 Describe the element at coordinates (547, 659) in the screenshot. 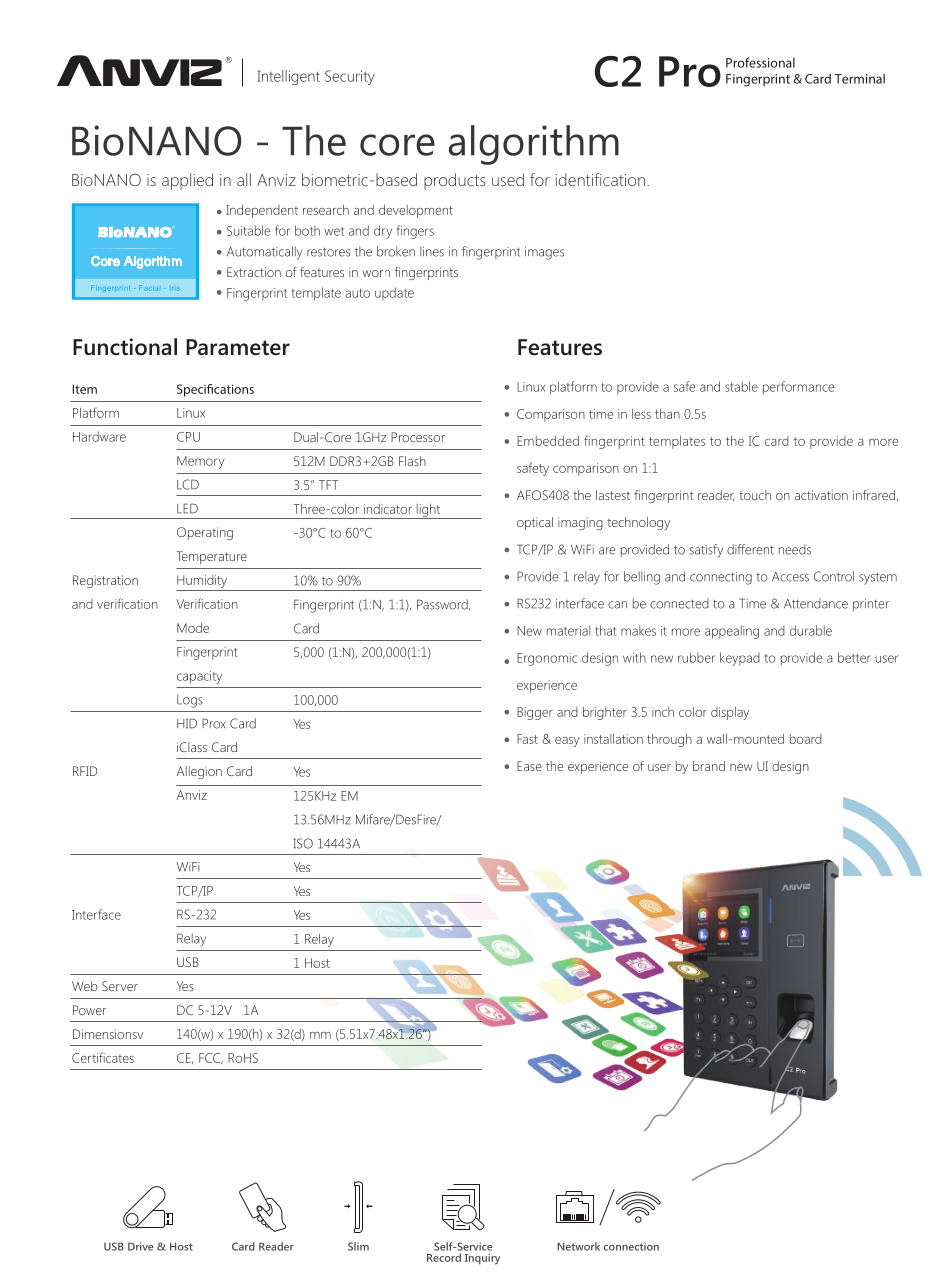

I see `Ergonomic` at that location.
